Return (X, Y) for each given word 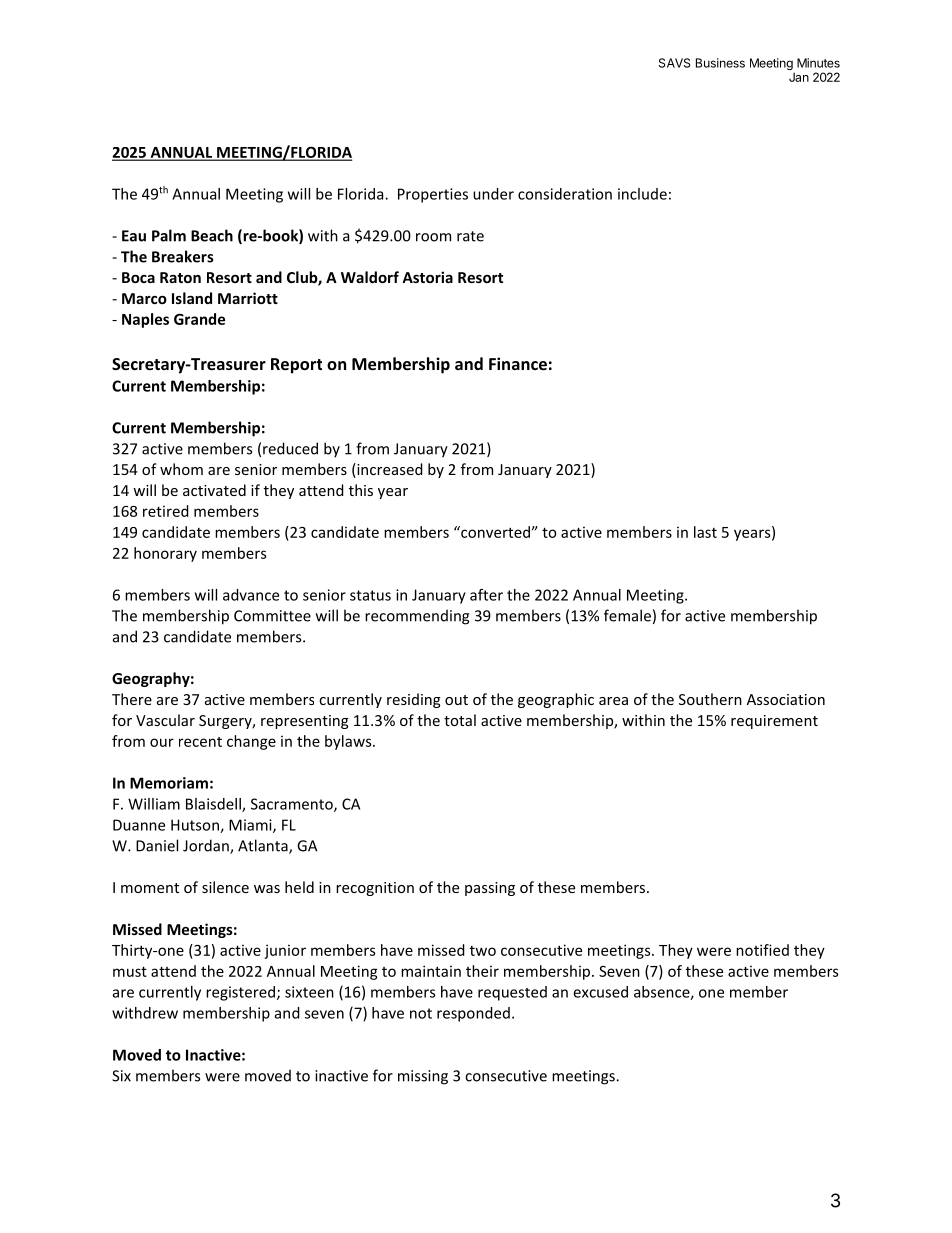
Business (720, 63)
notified (762, 950)
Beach (212, 235)
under (493, 194)
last (705, 532)
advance (251, 595)
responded (473, 1014)
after (486, 595)
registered (240, 993)
